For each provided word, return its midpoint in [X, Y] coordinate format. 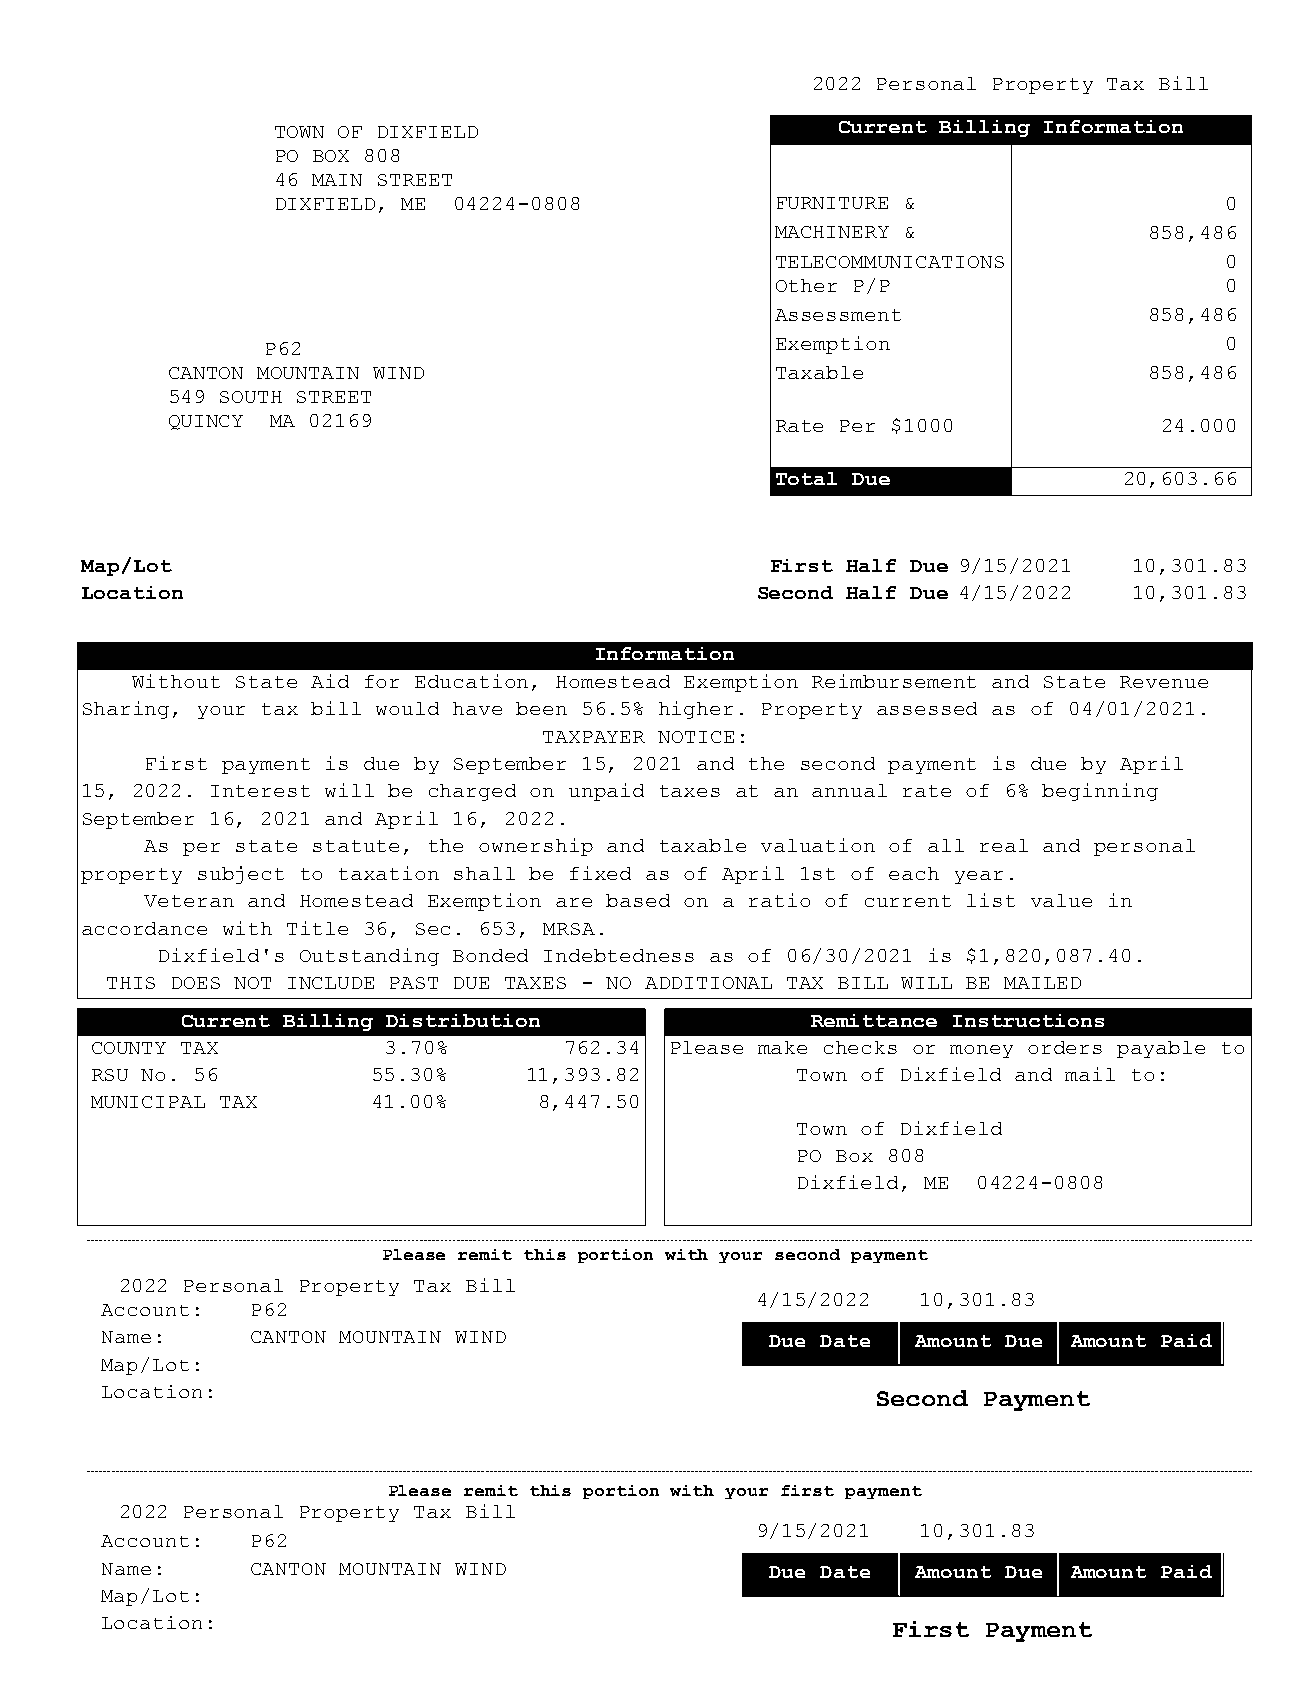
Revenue [1164, 682]
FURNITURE [832, 203]
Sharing [126, 710]
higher [696, 710]
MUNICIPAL [148, 1102]
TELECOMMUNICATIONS [890, 262]
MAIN [337, 180]
